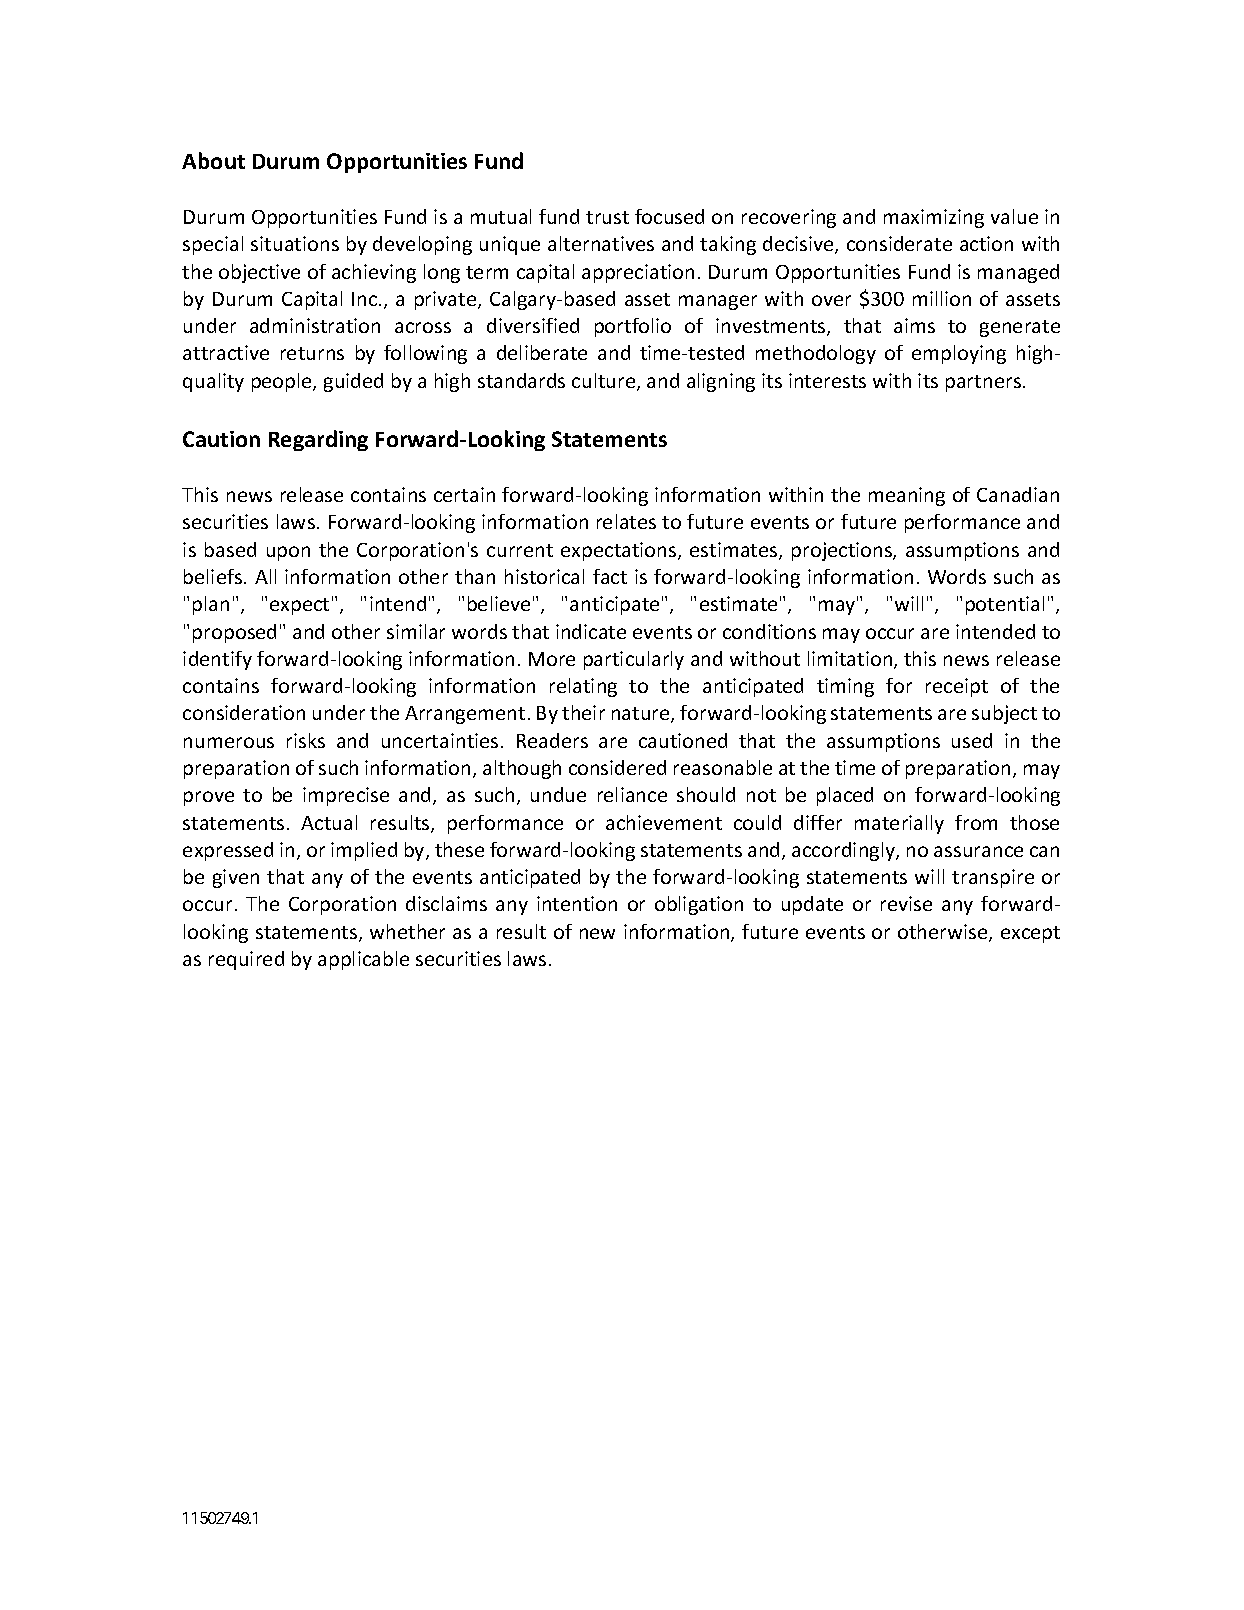  Describe the element at coordinates (583, 687) in the page. I see `relating` at that location.
